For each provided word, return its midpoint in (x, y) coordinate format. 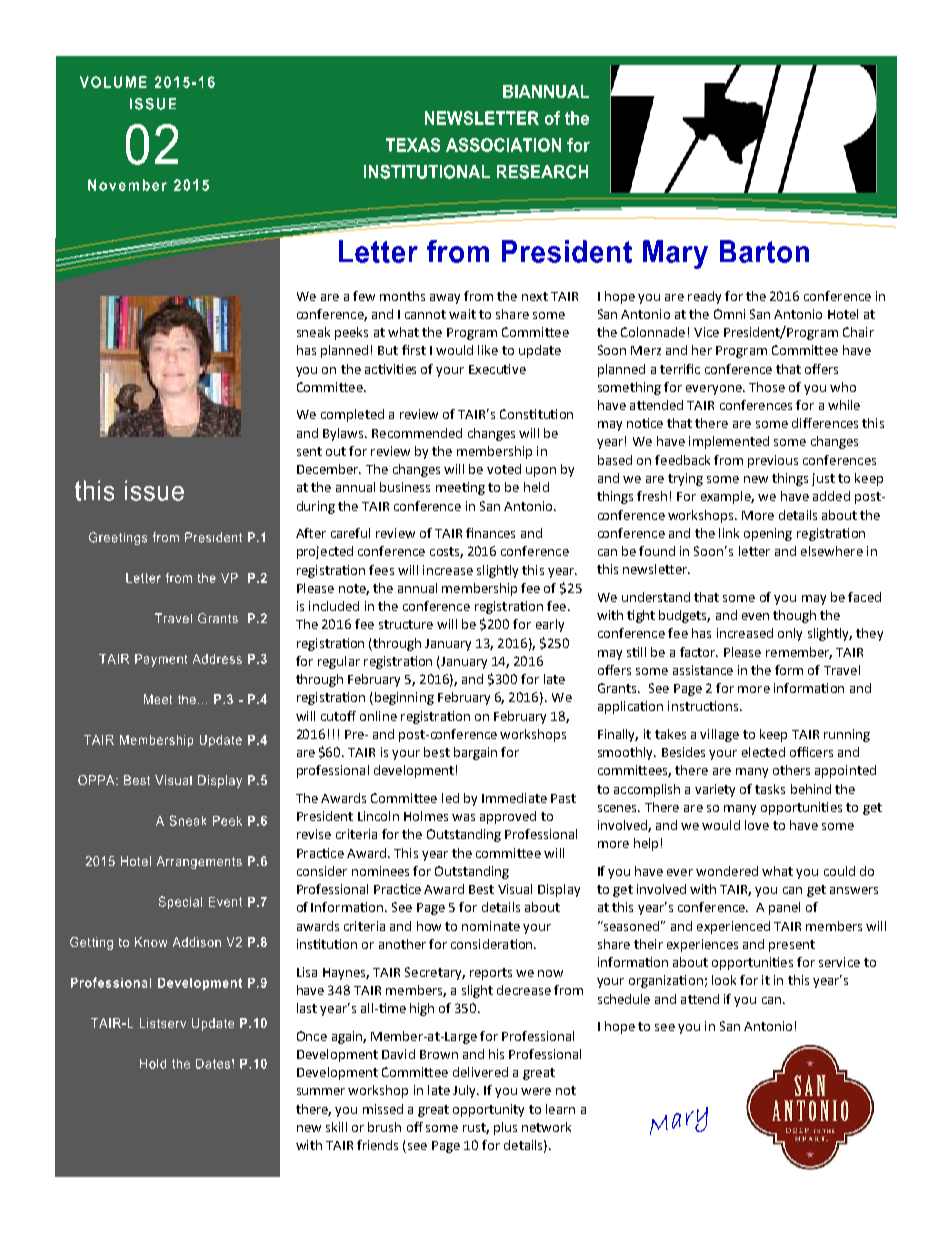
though (794, 616)
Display (559, 890)
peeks (351, 333)
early (550, 625)
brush (384, 1127)
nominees (380, 871)
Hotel (843, 314)
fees (381, 570)
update (540, 351)
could (839, 871)
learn (560, 1109)
